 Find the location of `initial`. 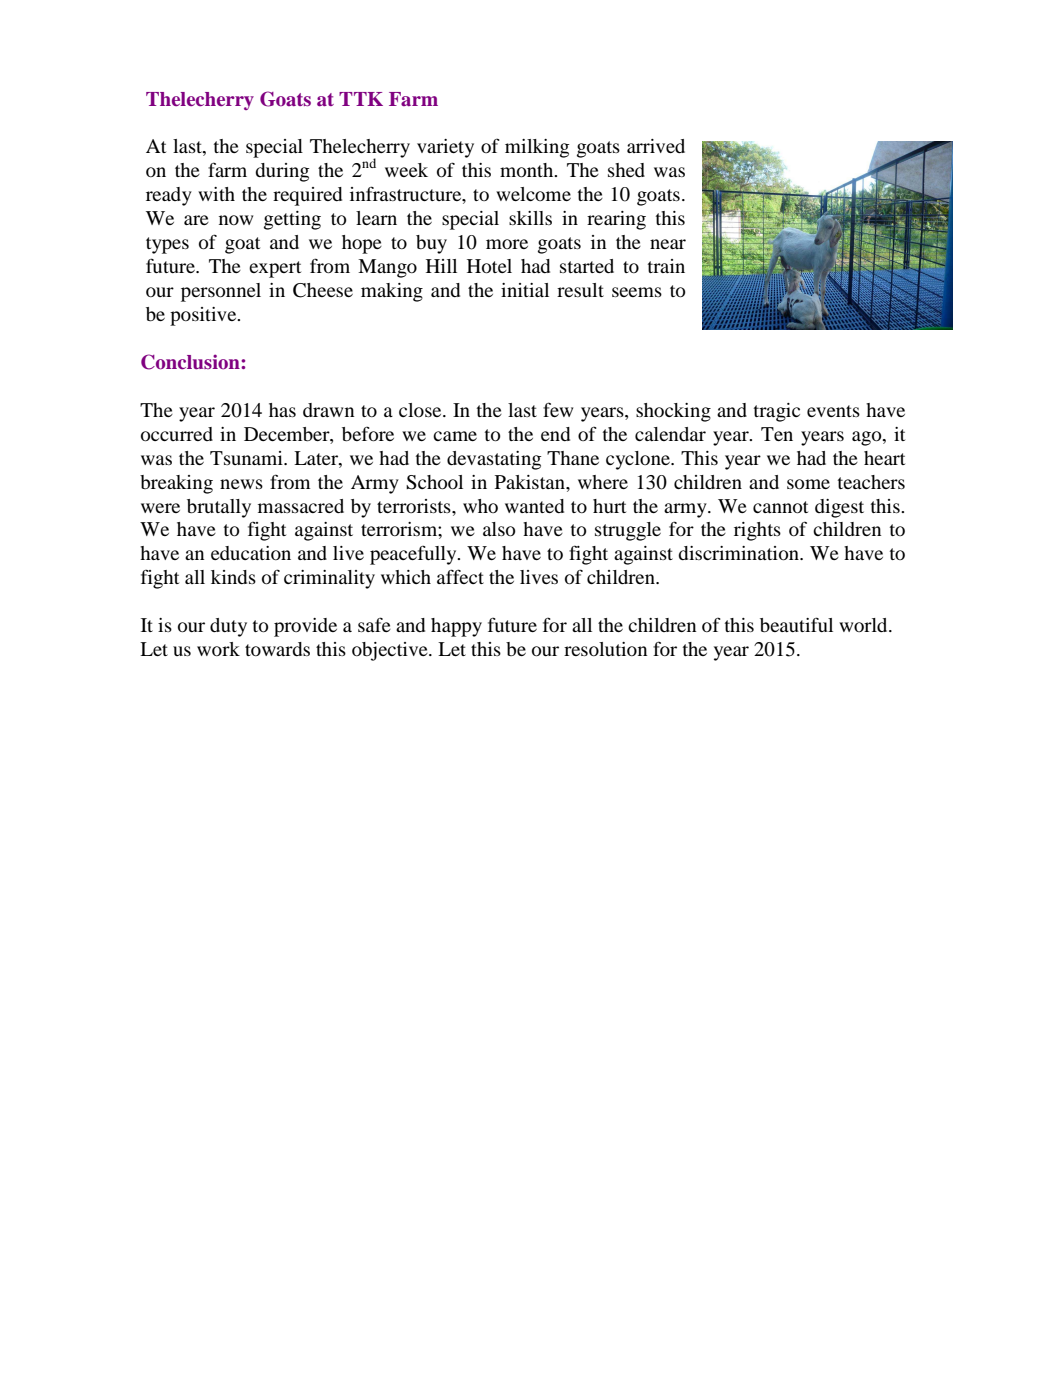

initial is located at coordinates (525, 290).
